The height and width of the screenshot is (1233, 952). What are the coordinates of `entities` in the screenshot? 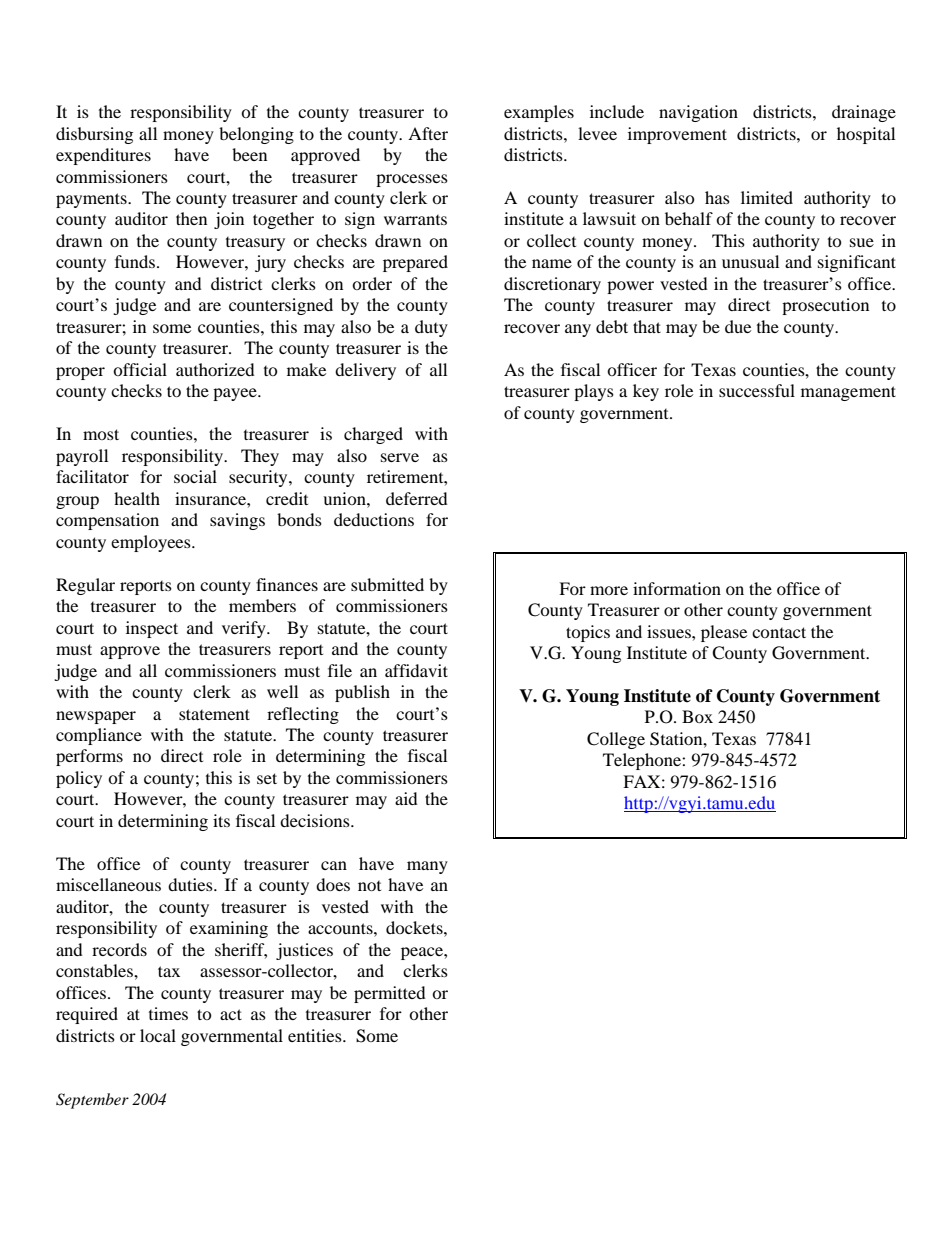 It's located at (316, 1035).
